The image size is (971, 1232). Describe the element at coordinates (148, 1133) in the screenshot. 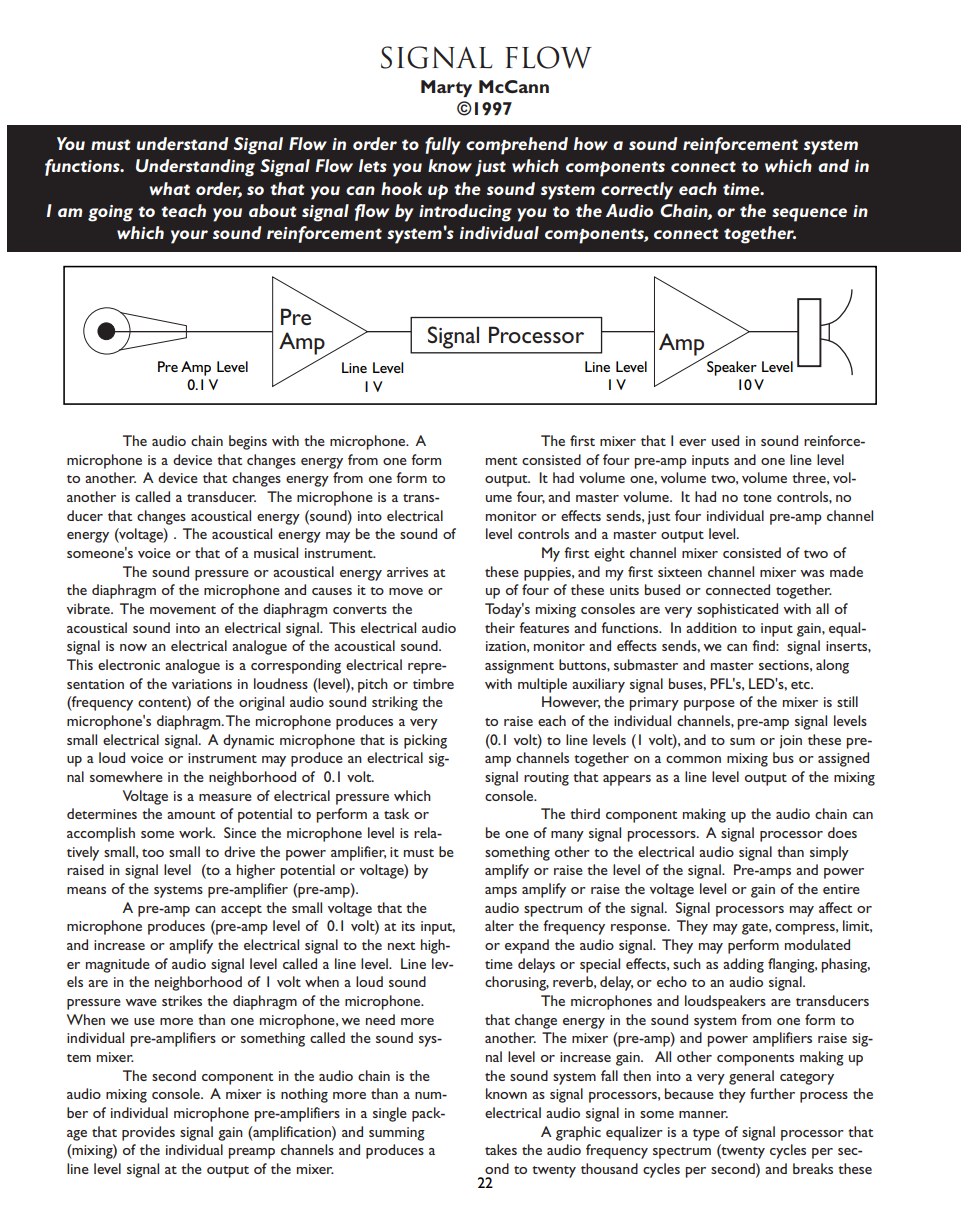

I see `provides` at that location.
